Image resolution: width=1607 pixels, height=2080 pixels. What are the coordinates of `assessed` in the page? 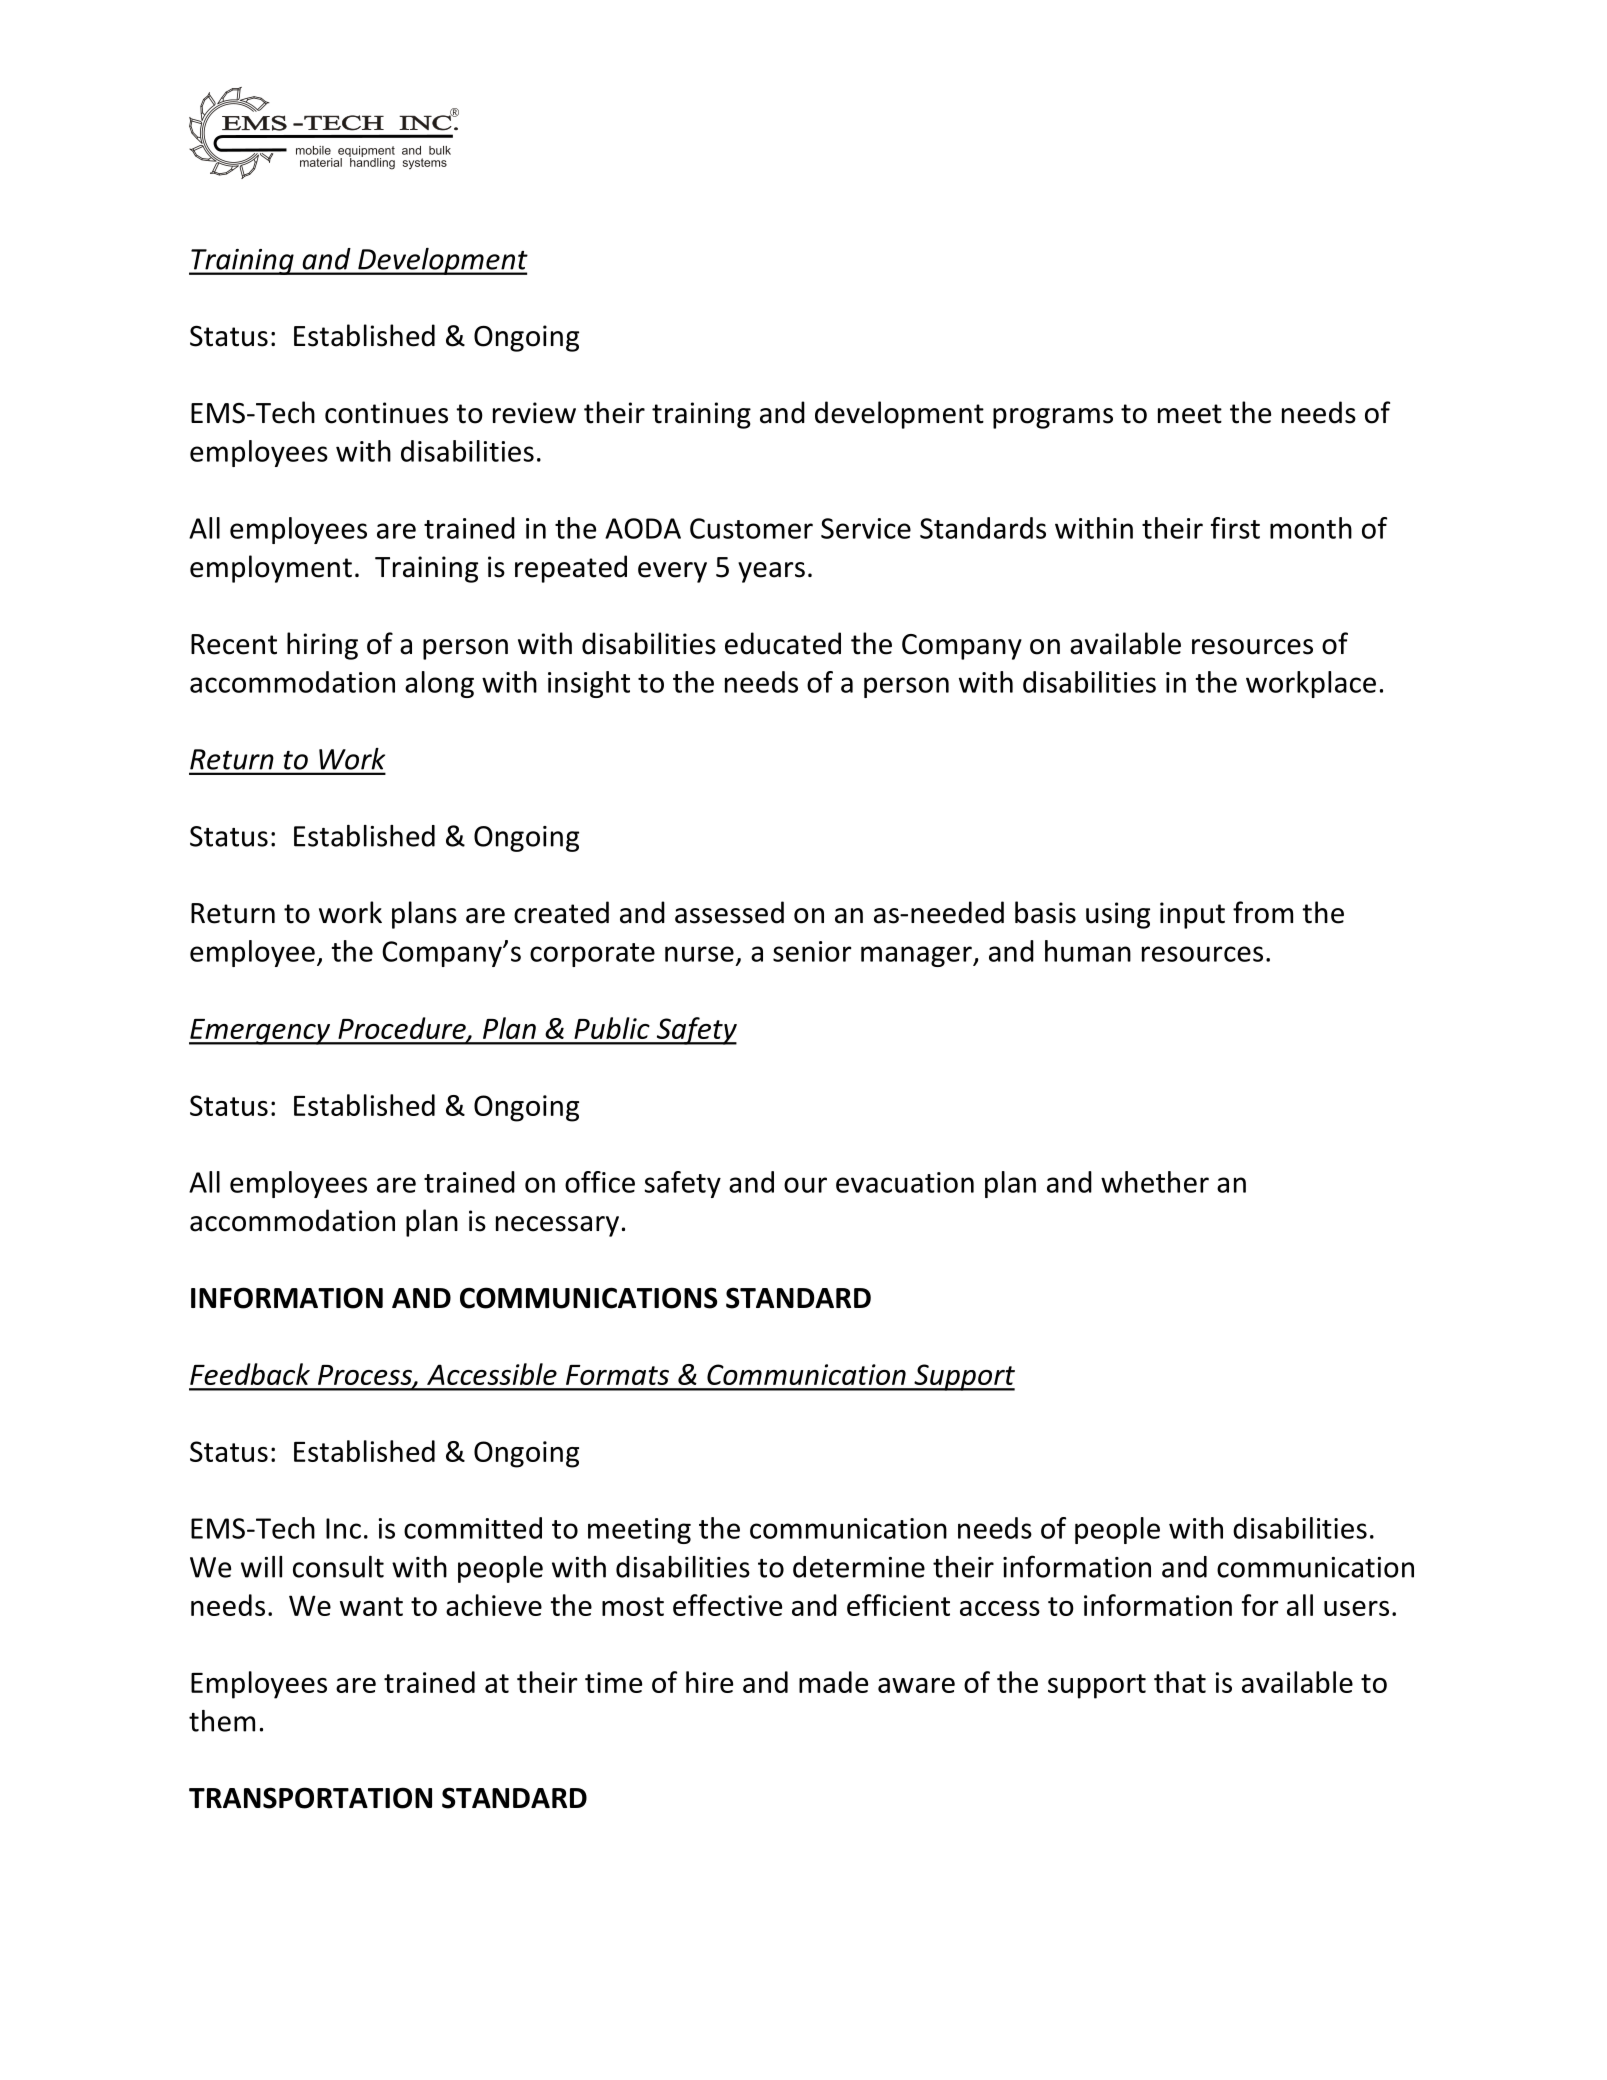 It's located at (729, 912).
